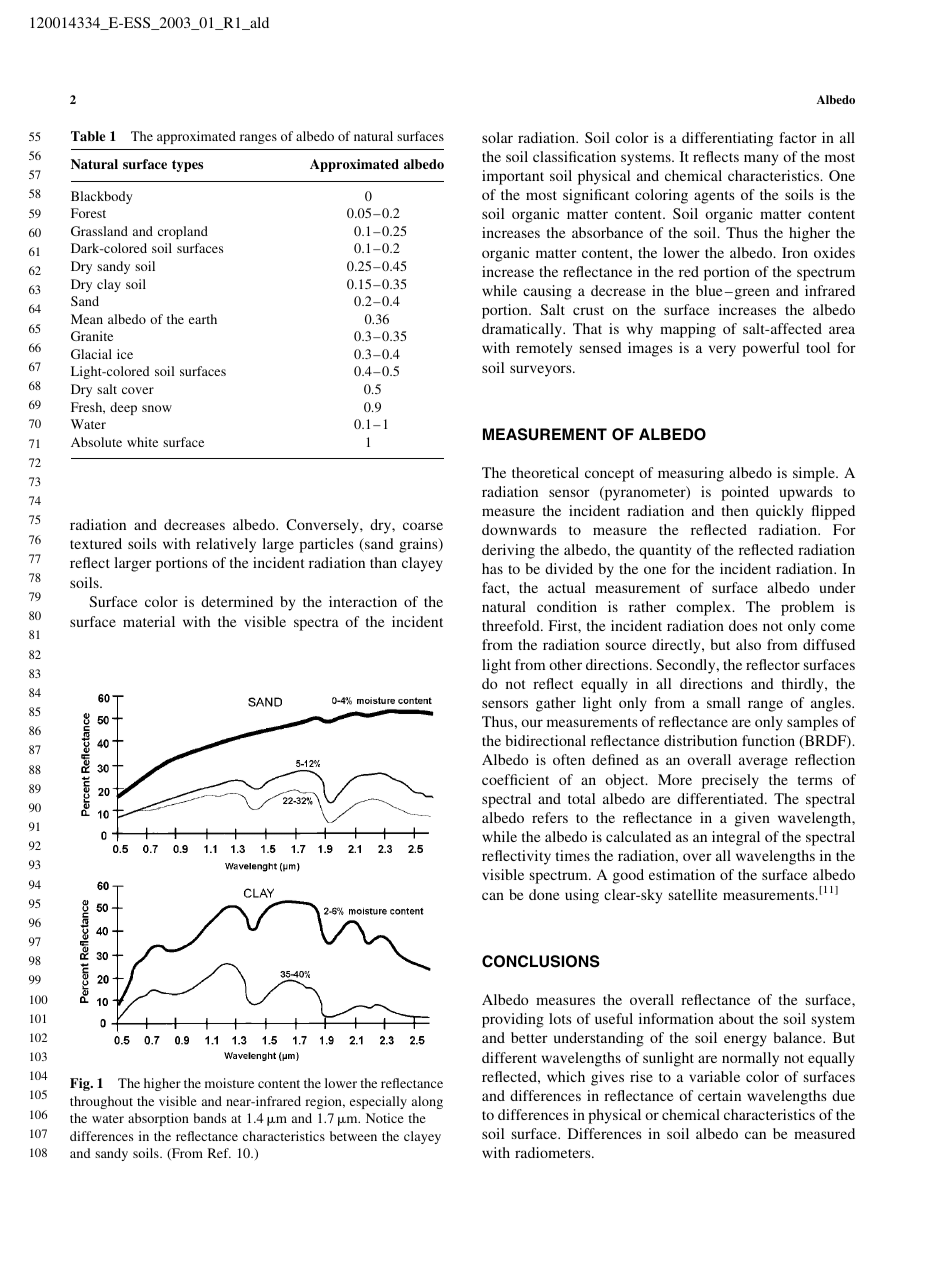  I want to click on also, so click(748, 644).
